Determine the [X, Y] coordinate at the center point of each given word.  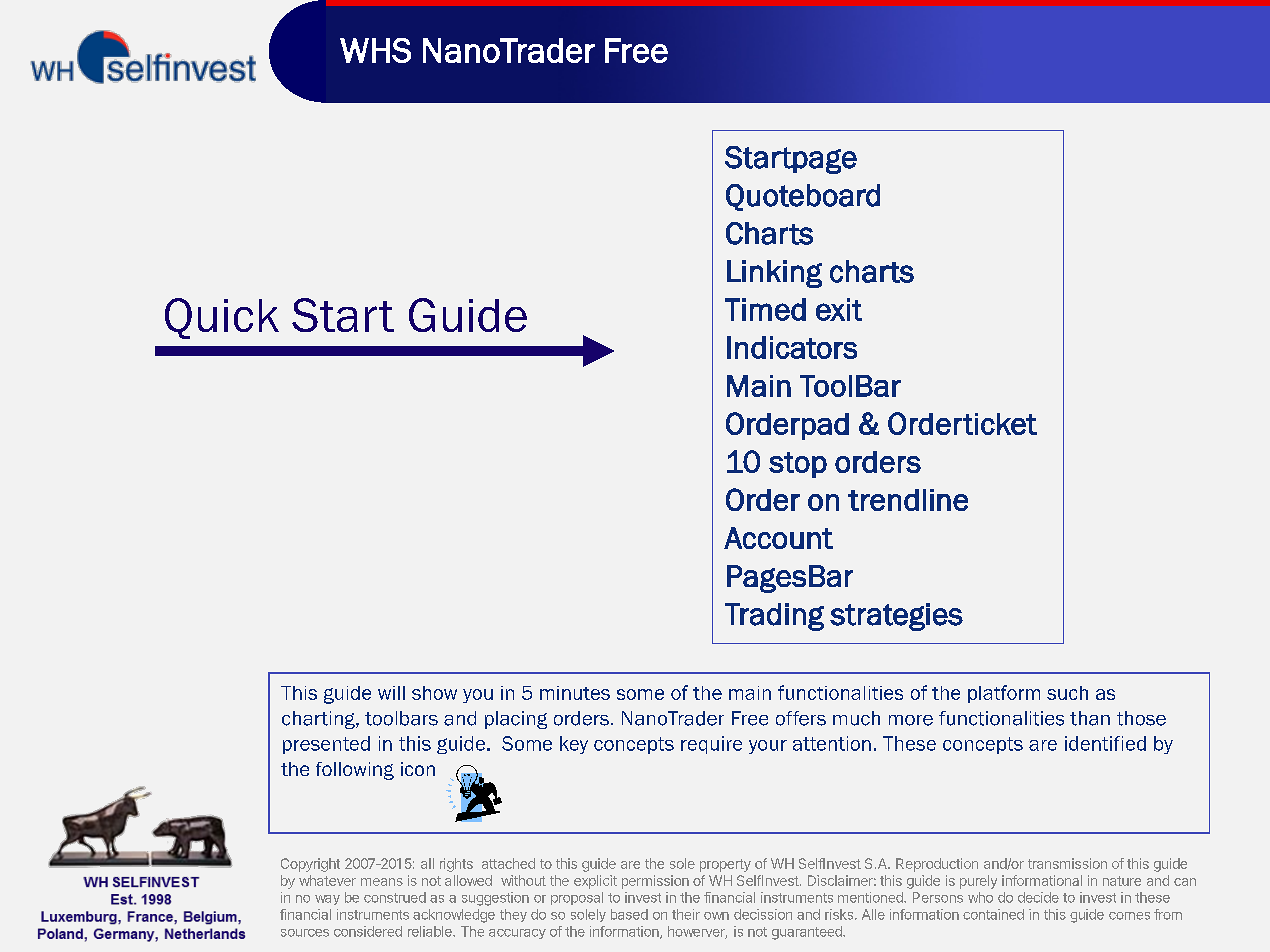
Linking [774, 274]
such [1067, 693]
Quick [222, 318]
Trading [774, 617]
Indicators [792, 347]
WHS [375, 50]
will [391, 693]
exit [839, 309]
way [327, 900]
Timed [765, 309]
